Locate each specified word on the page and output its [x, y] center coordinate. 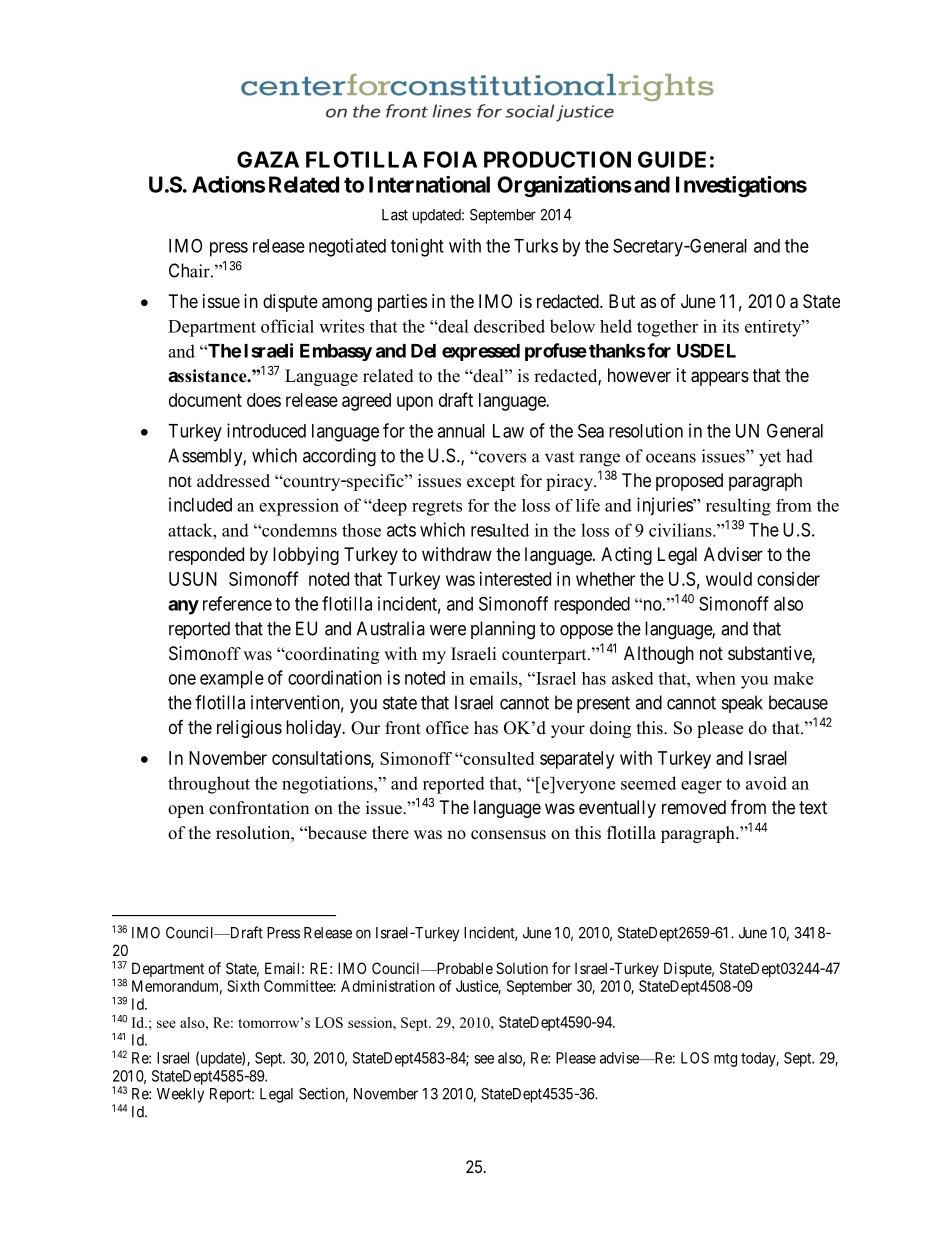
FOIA [450, 159]
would [729, 579]
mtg [725, 1060]
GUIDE [672, 159]
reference [237, 603]
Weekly [180, 1095]
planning [503, 630]
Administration [388, 986]
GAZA [268, 159]
